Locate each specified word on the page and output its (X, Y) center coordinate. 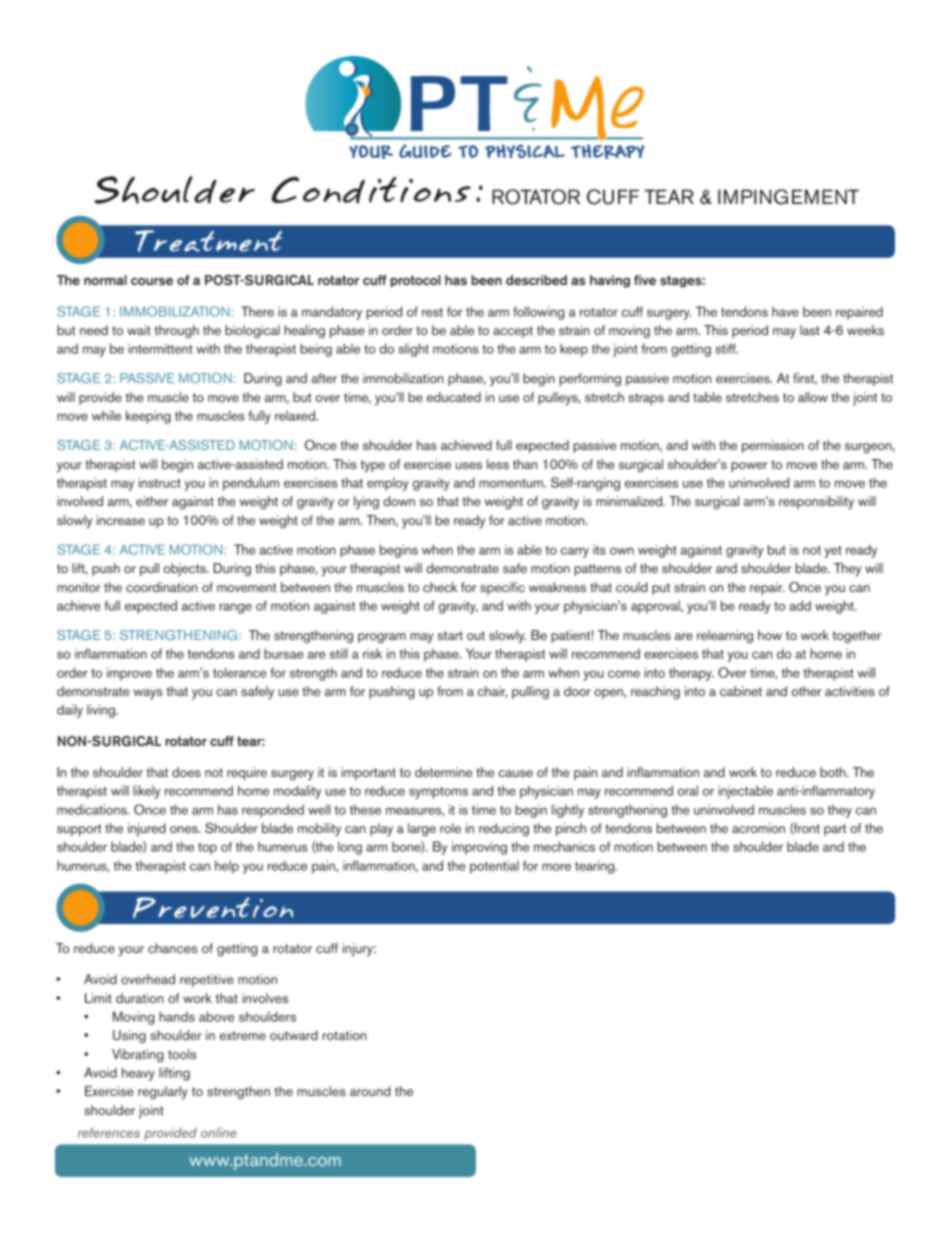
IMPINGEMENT (788, 197)
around (370, 1091)
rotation (345, 1035)
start (450, 635)
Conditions (371, 190)
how (770, 635)
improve (129, 674)
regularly (163, 1093)
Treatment (208, 241)
